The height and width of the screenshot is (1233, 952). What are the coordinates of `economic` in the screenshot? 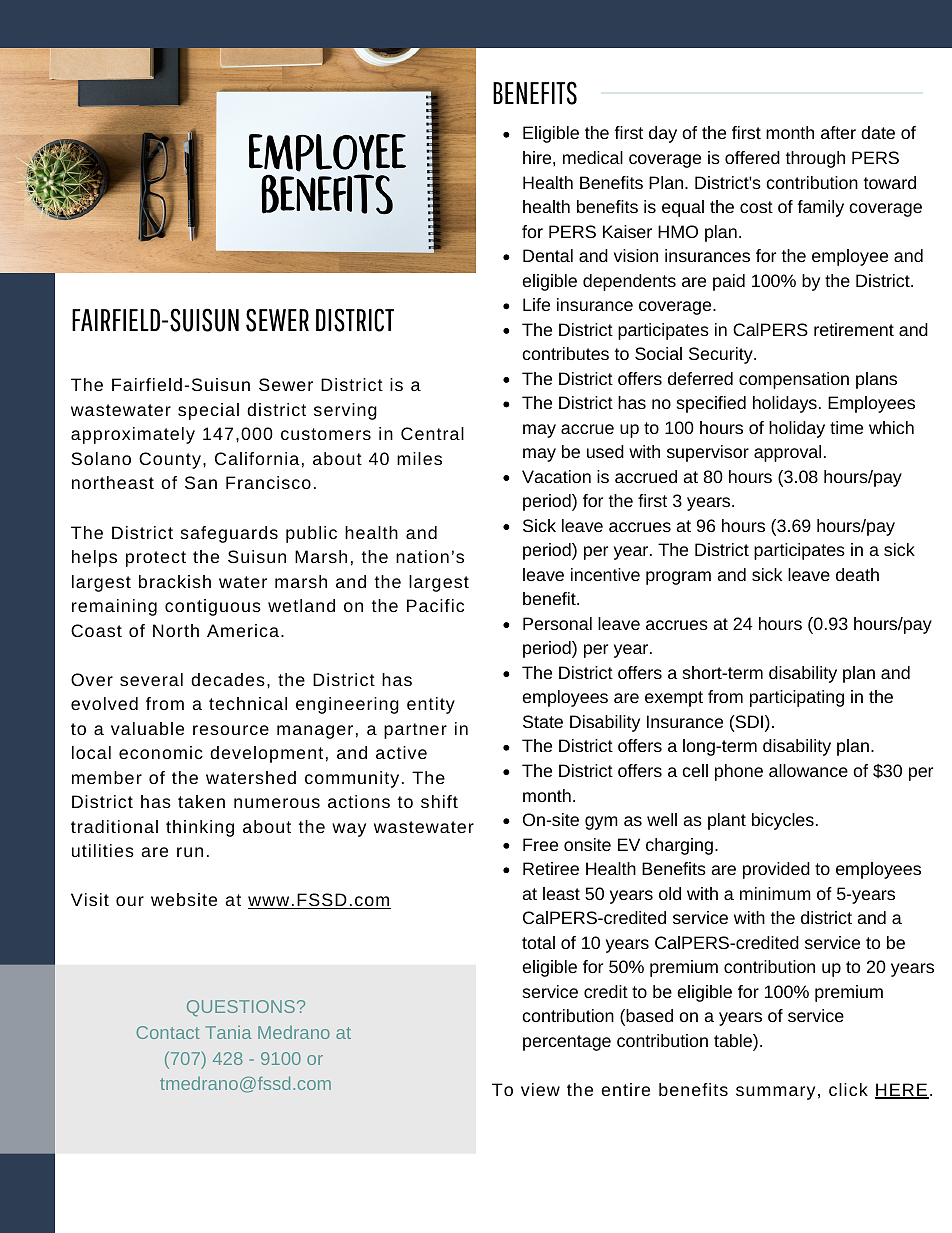 It's located at (161, 752).
